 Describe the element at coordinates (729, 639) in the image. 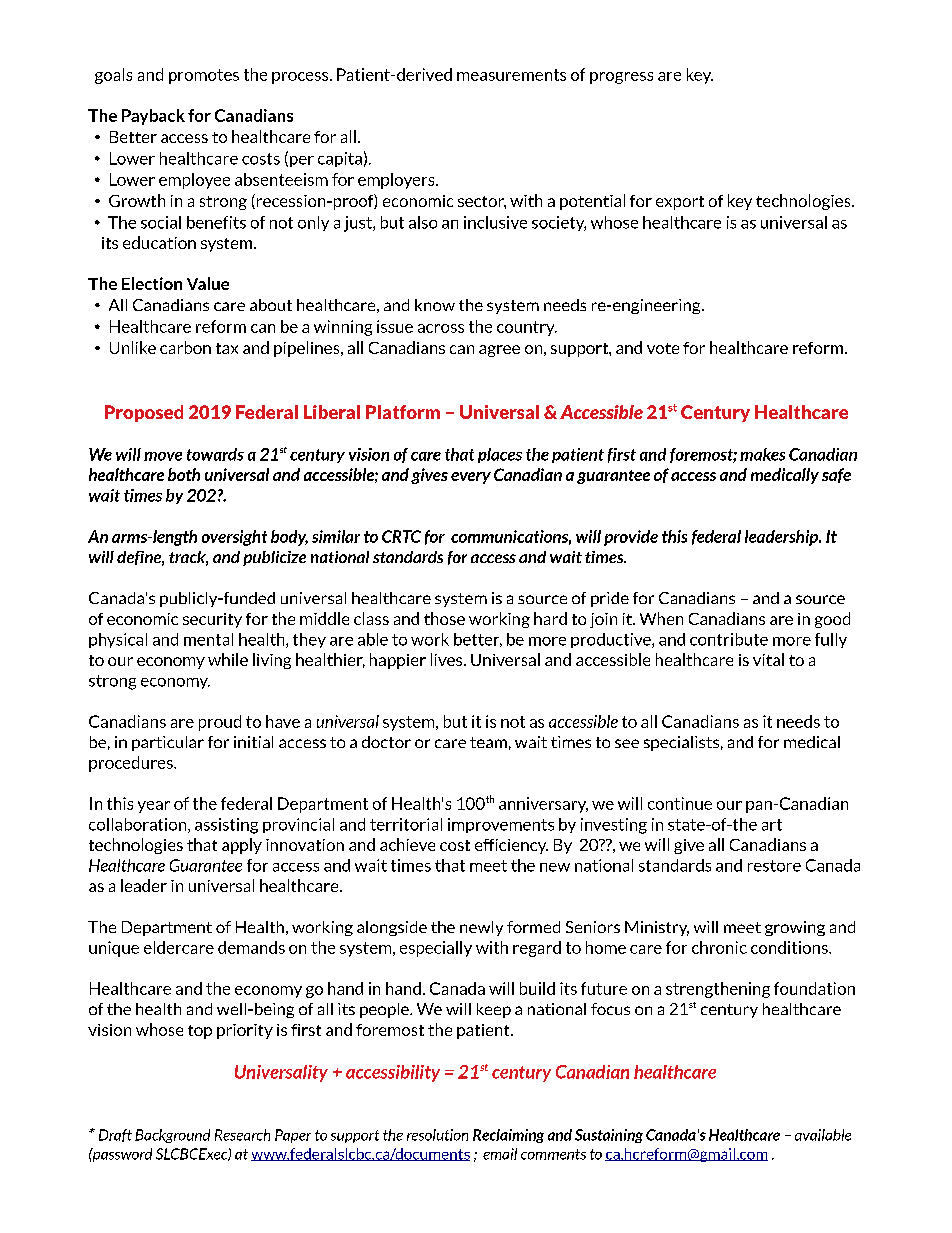

I see `contribute` at that location.
